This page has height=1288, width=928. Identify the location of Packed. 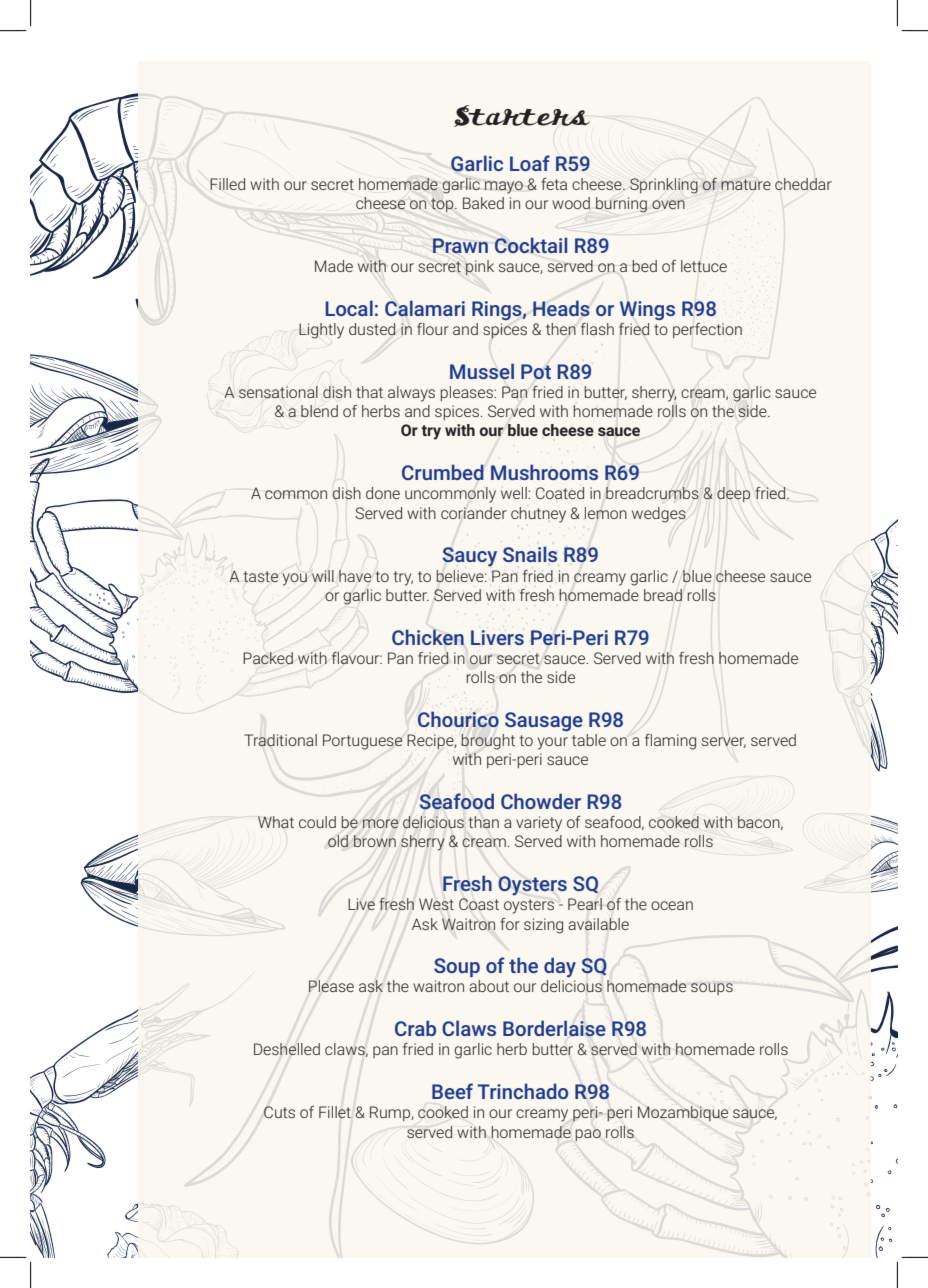
(268, 658).
